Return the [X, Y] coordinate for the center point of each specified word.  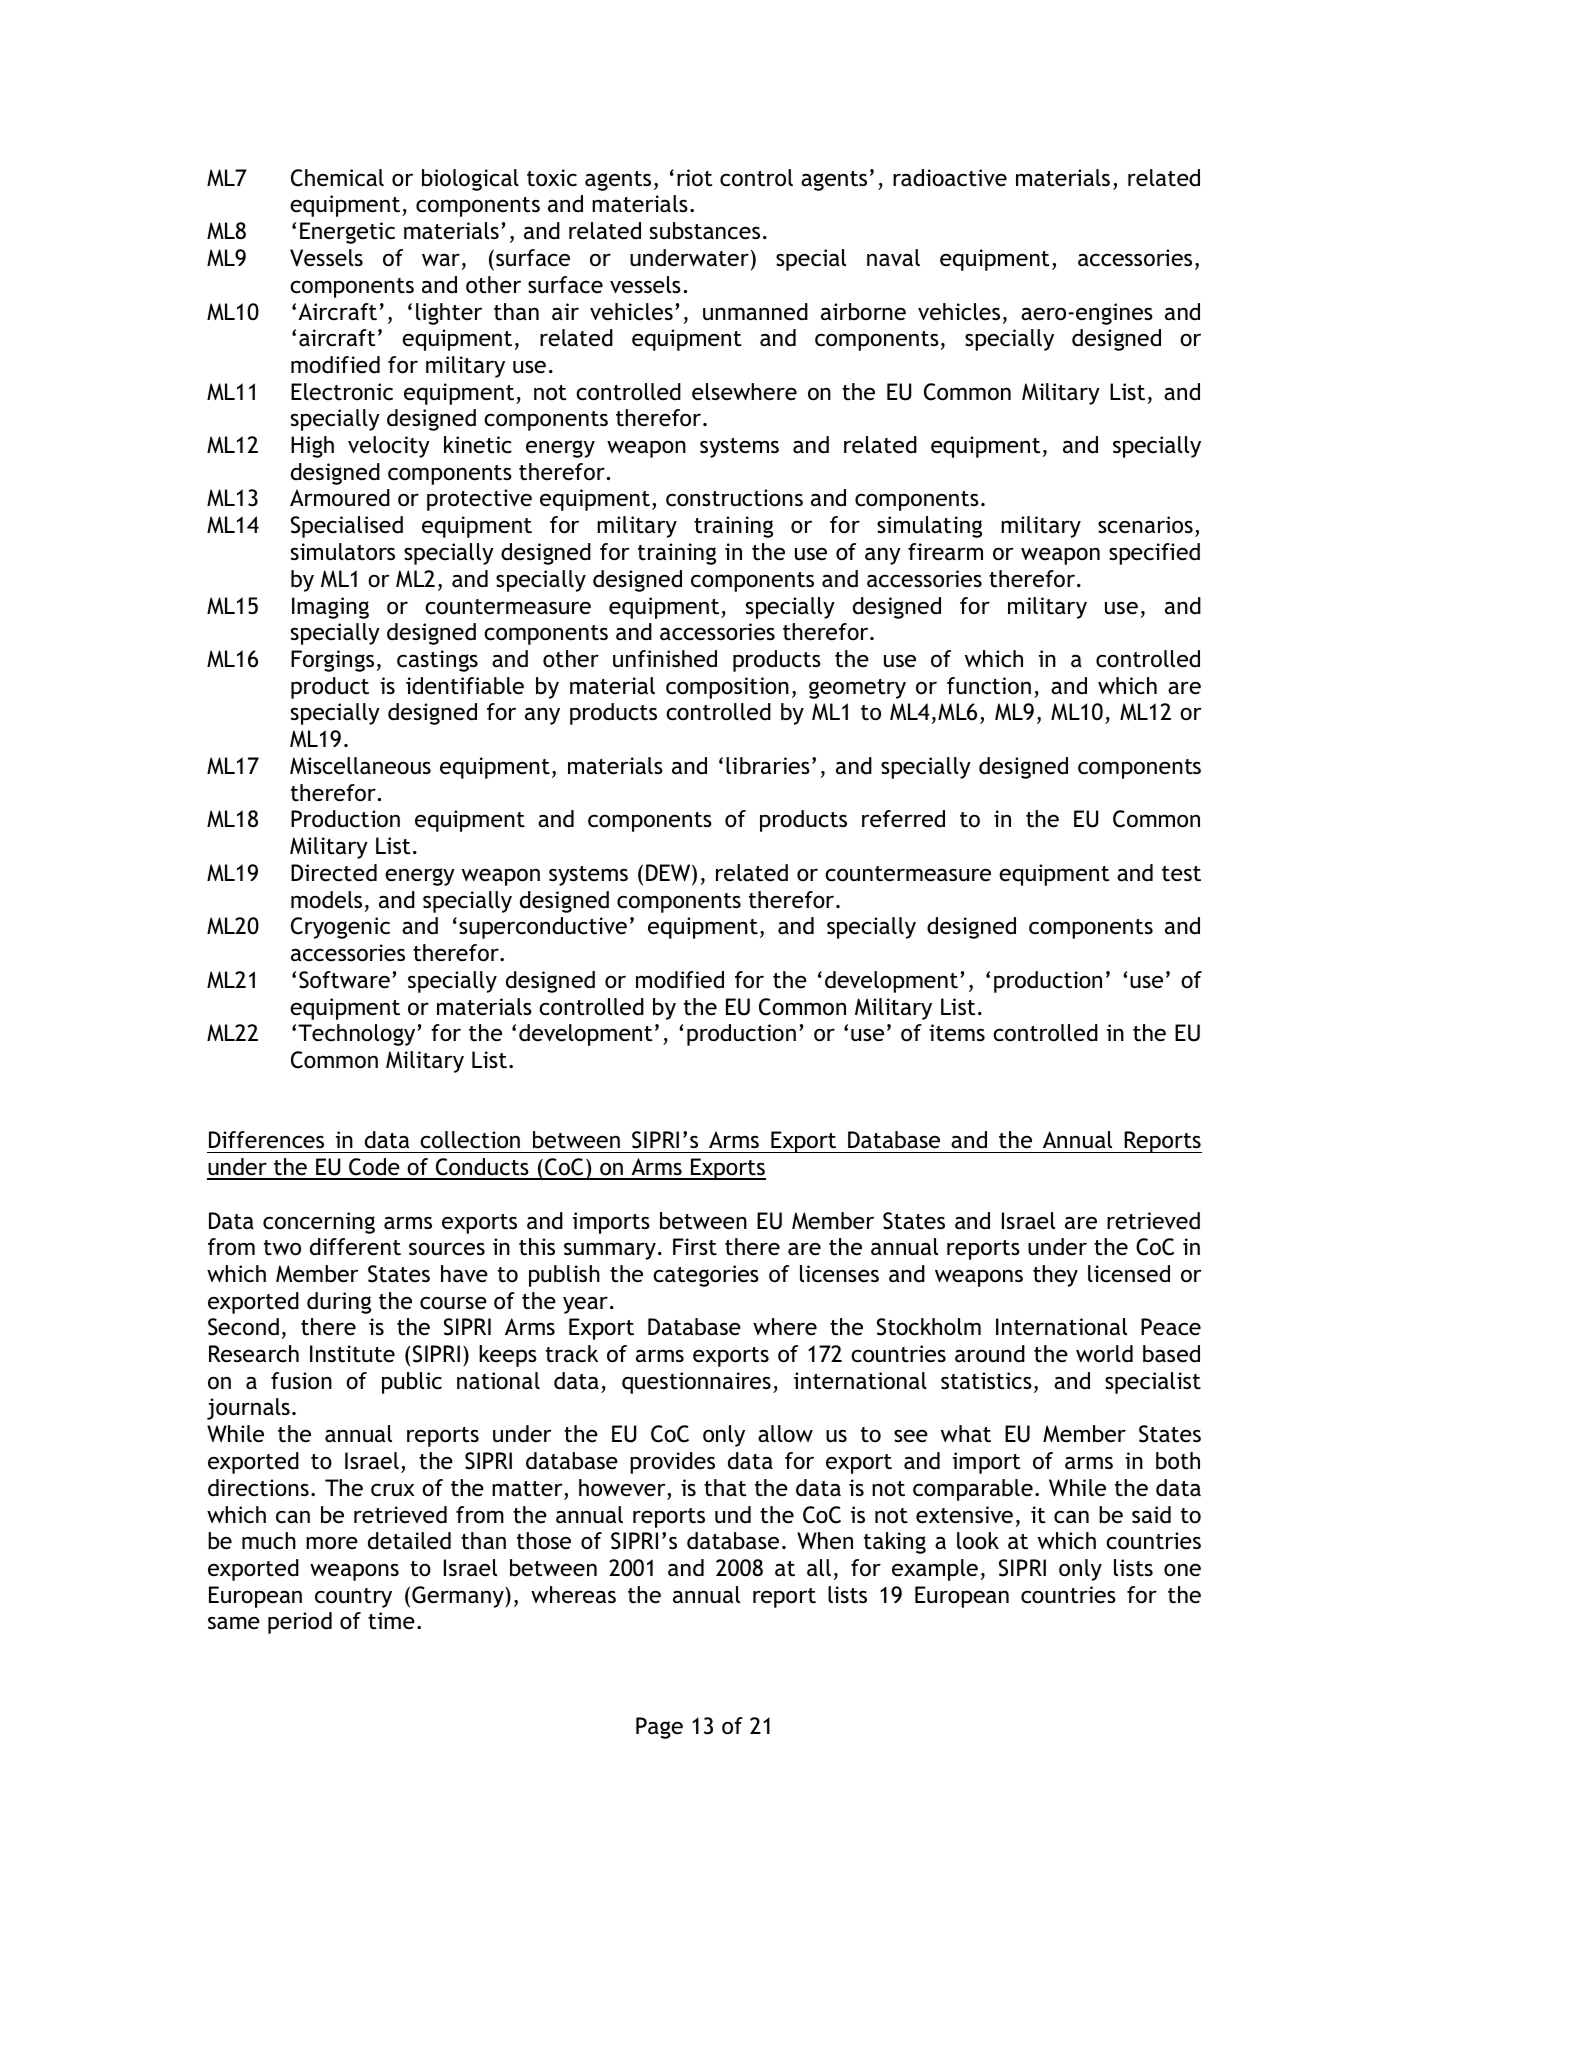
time [391, 1621]
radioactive [950, 178]
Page [659, 1728]
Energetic [347, 233]
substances [705, 231]
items [957, 1033]
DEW [669, 872]
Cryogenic [340, 928]
